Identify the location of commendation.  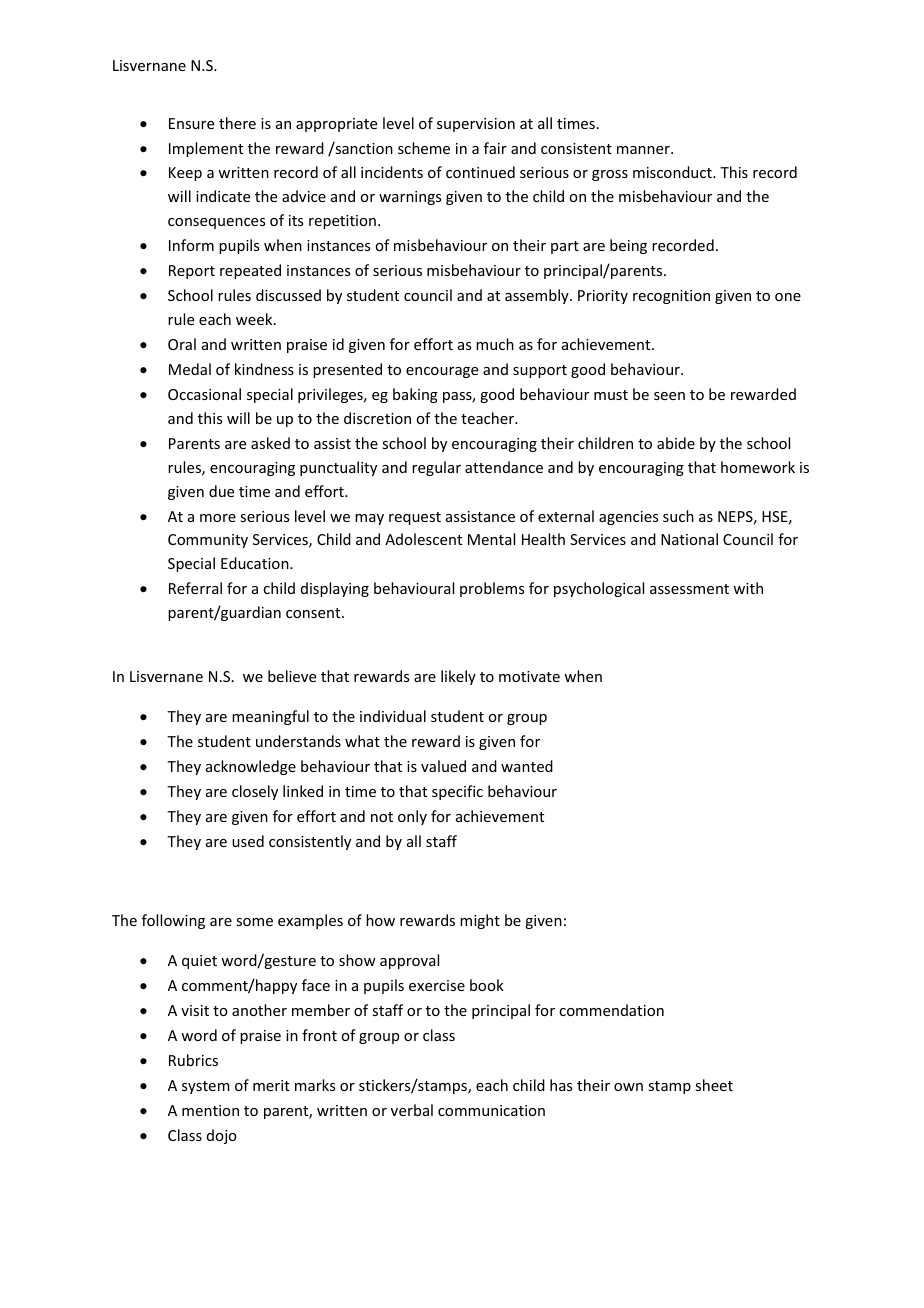
(611, 1010).
